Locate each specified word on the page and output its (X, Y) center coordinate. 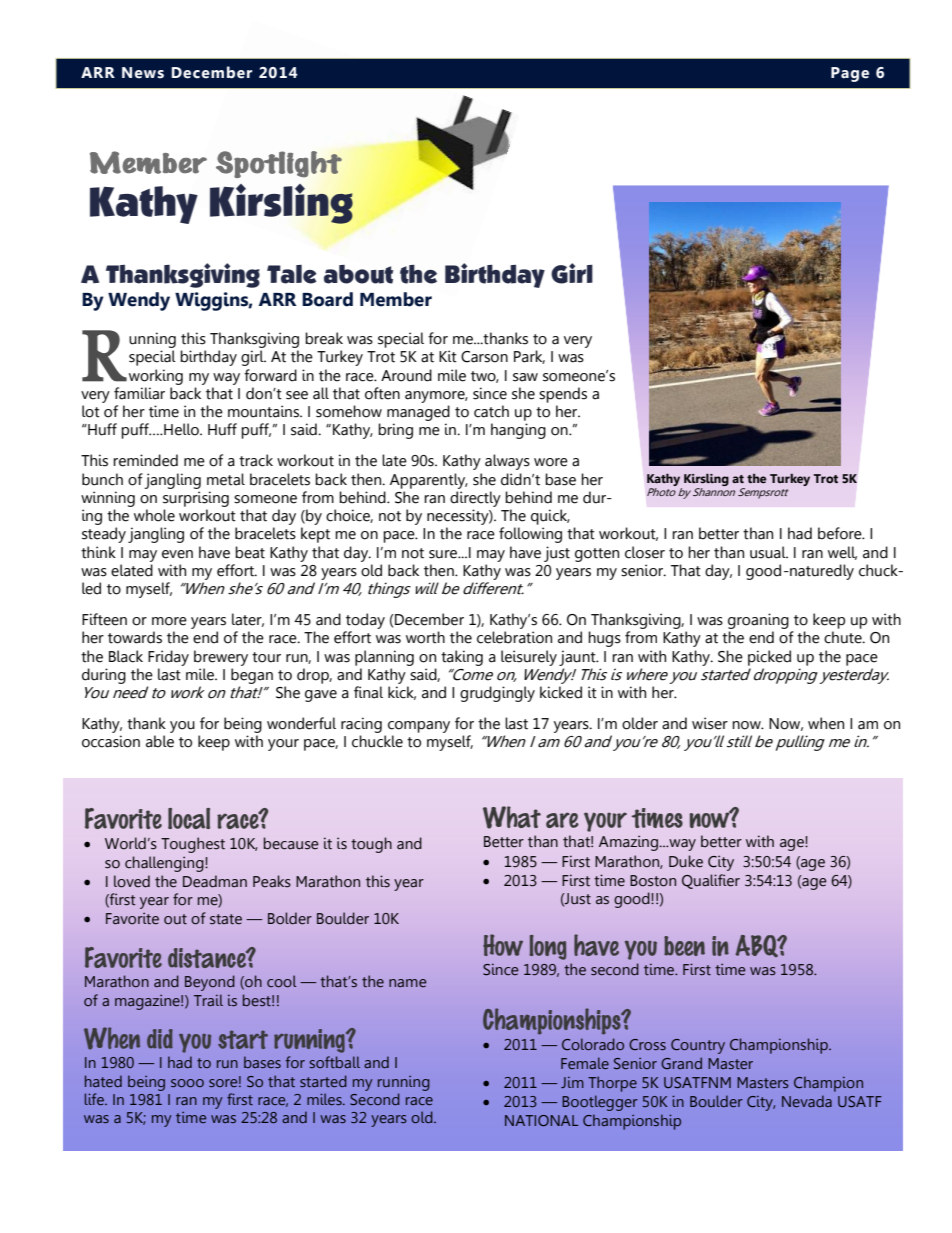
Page (850, 74)
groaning (758, 621)
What (512, 817)
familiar (139, 393)
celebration (514, 637)
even (177, 554)
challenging (165, 864)
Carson (484, 357)
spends (563, 395)
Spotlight (279, 164)
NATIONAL (541, 1120)
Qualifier (711, 881)
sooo (187, 1083)
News (143, 73)
